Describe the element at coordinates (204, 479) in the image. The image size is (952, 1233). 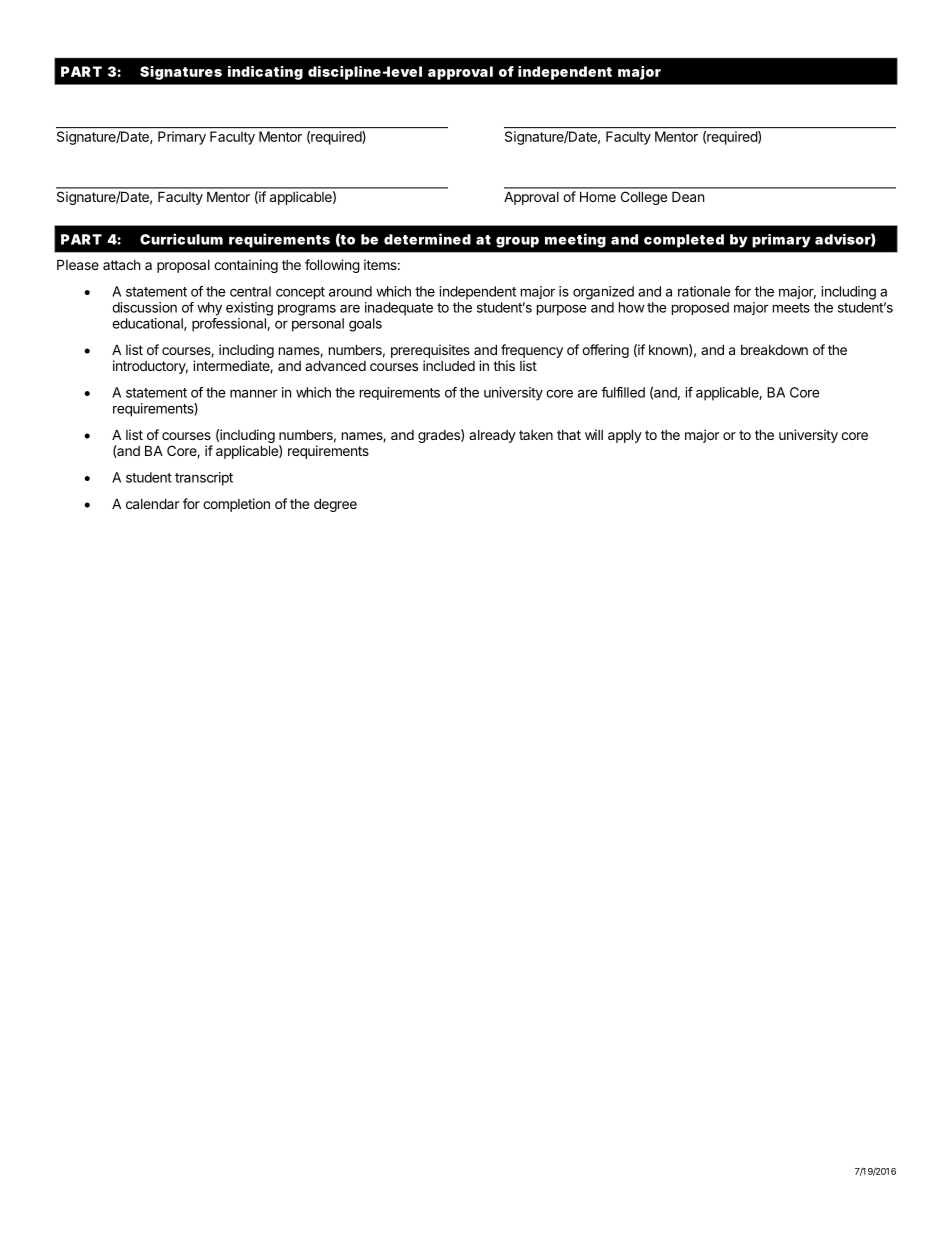
I see `transcript` at that location.
